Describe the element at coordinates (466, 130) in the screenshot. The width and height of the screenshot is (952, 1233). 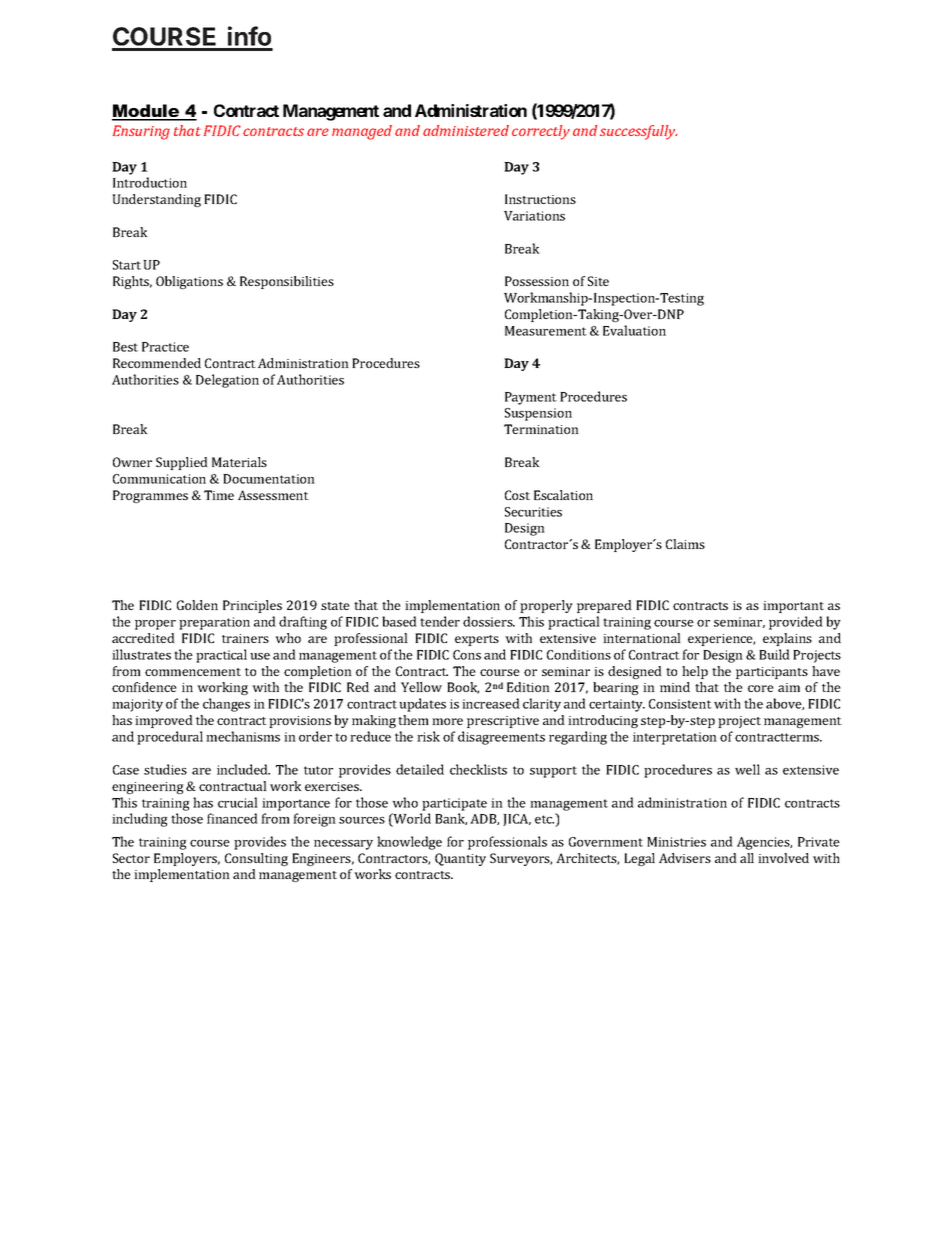
I see `administered` at that location.
